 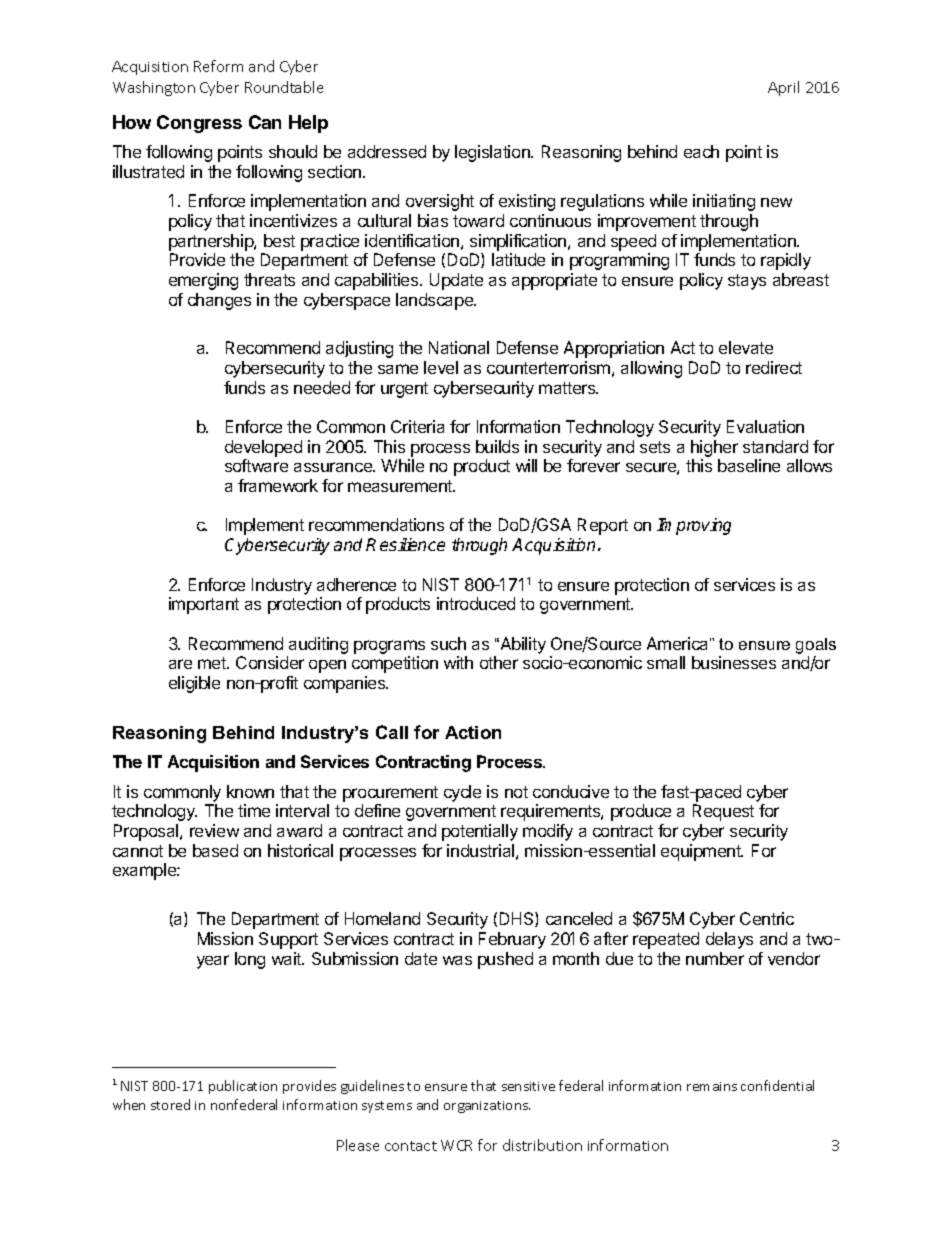 I want to click on legislation, so click(x=493, y=153).
